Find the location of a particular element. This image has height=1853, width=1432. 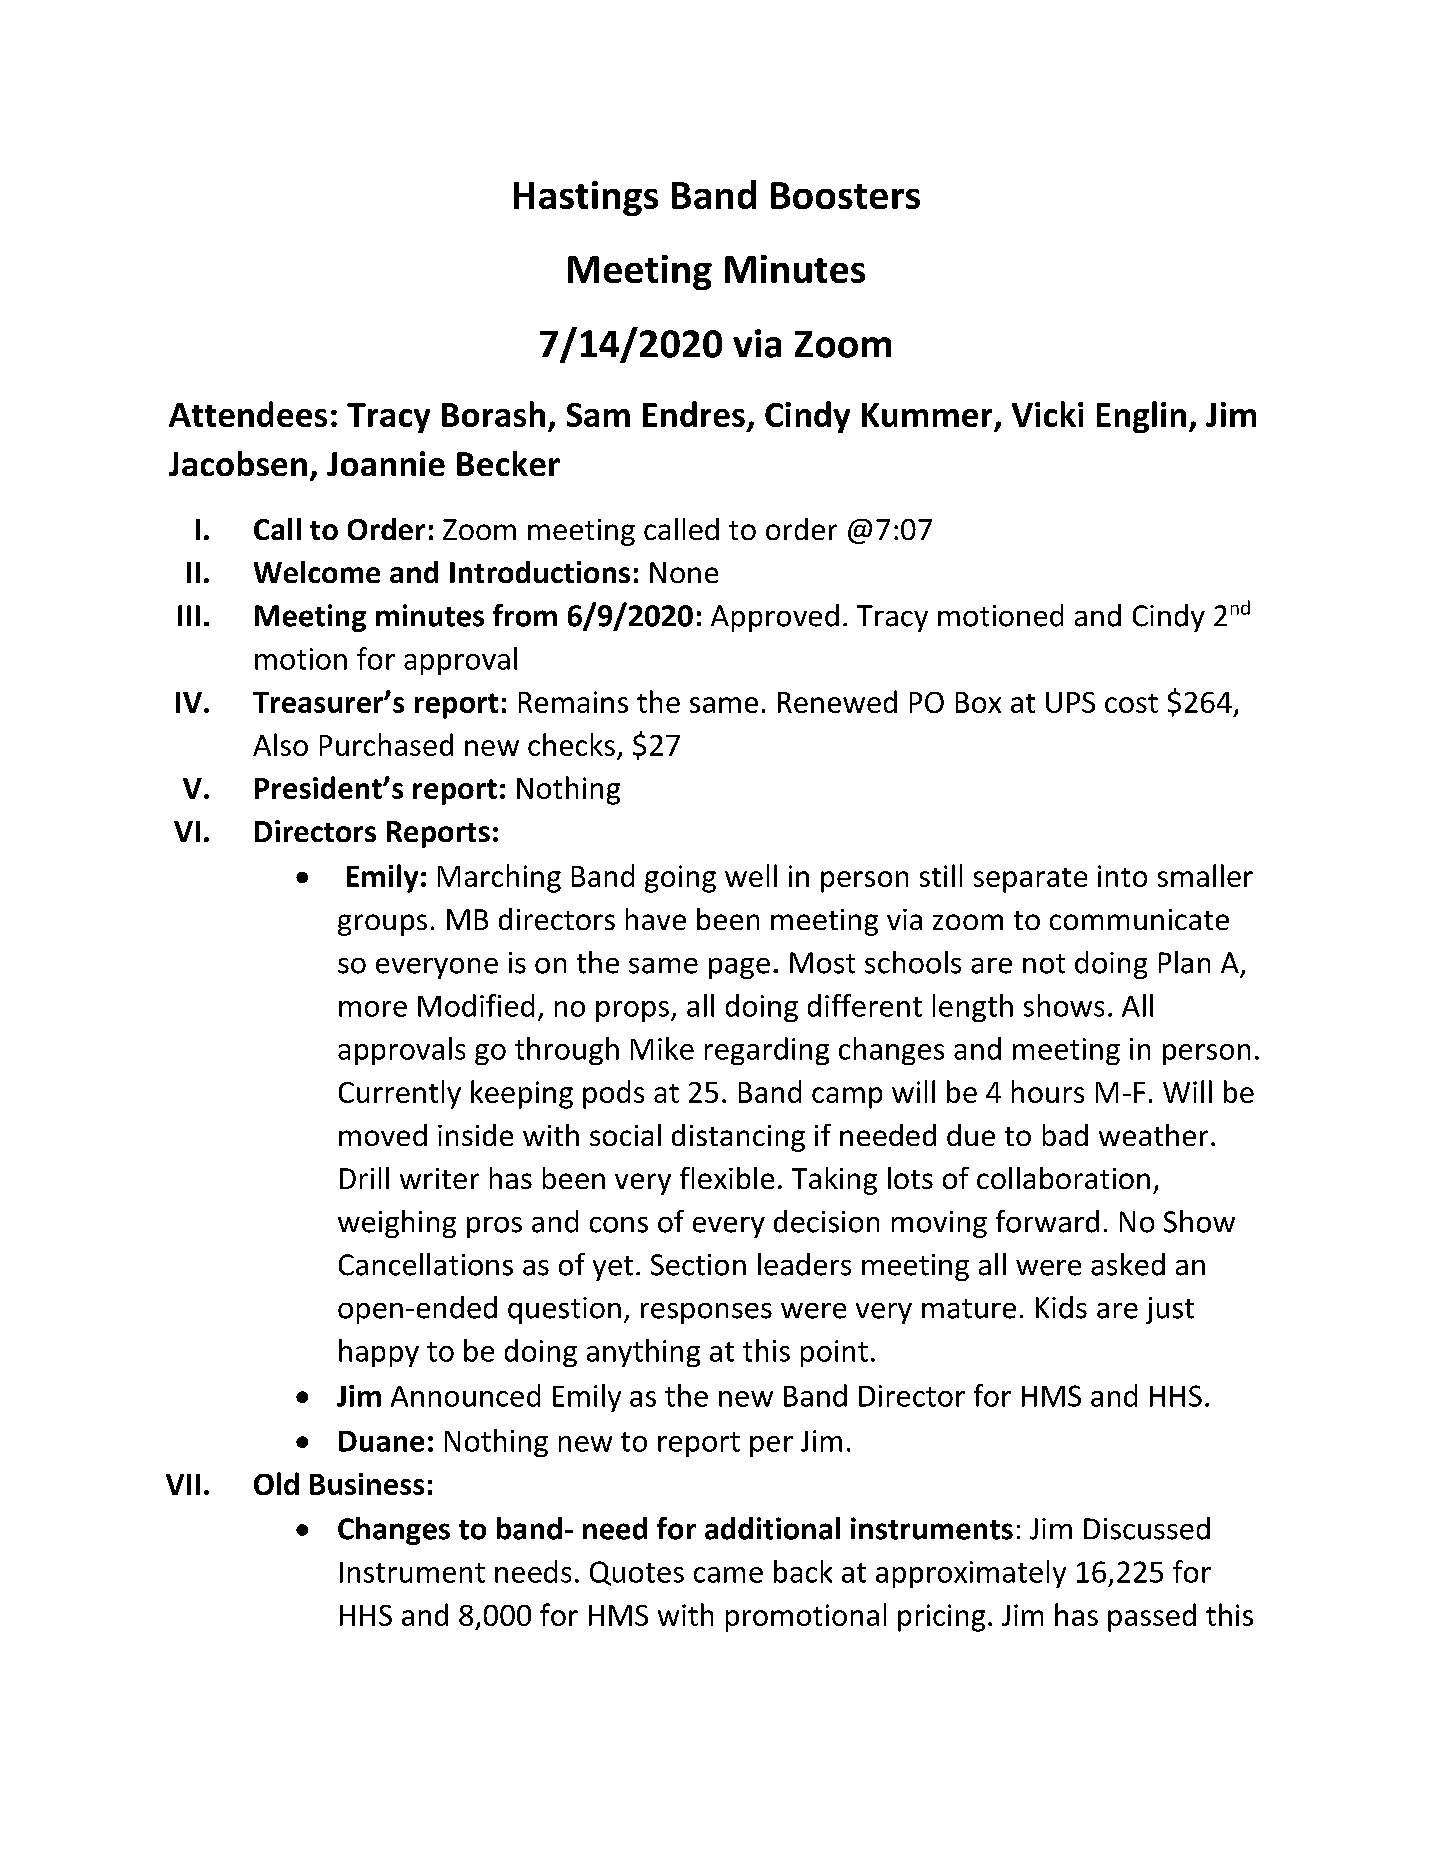

Hastings is located at coordinates (586, 198).
